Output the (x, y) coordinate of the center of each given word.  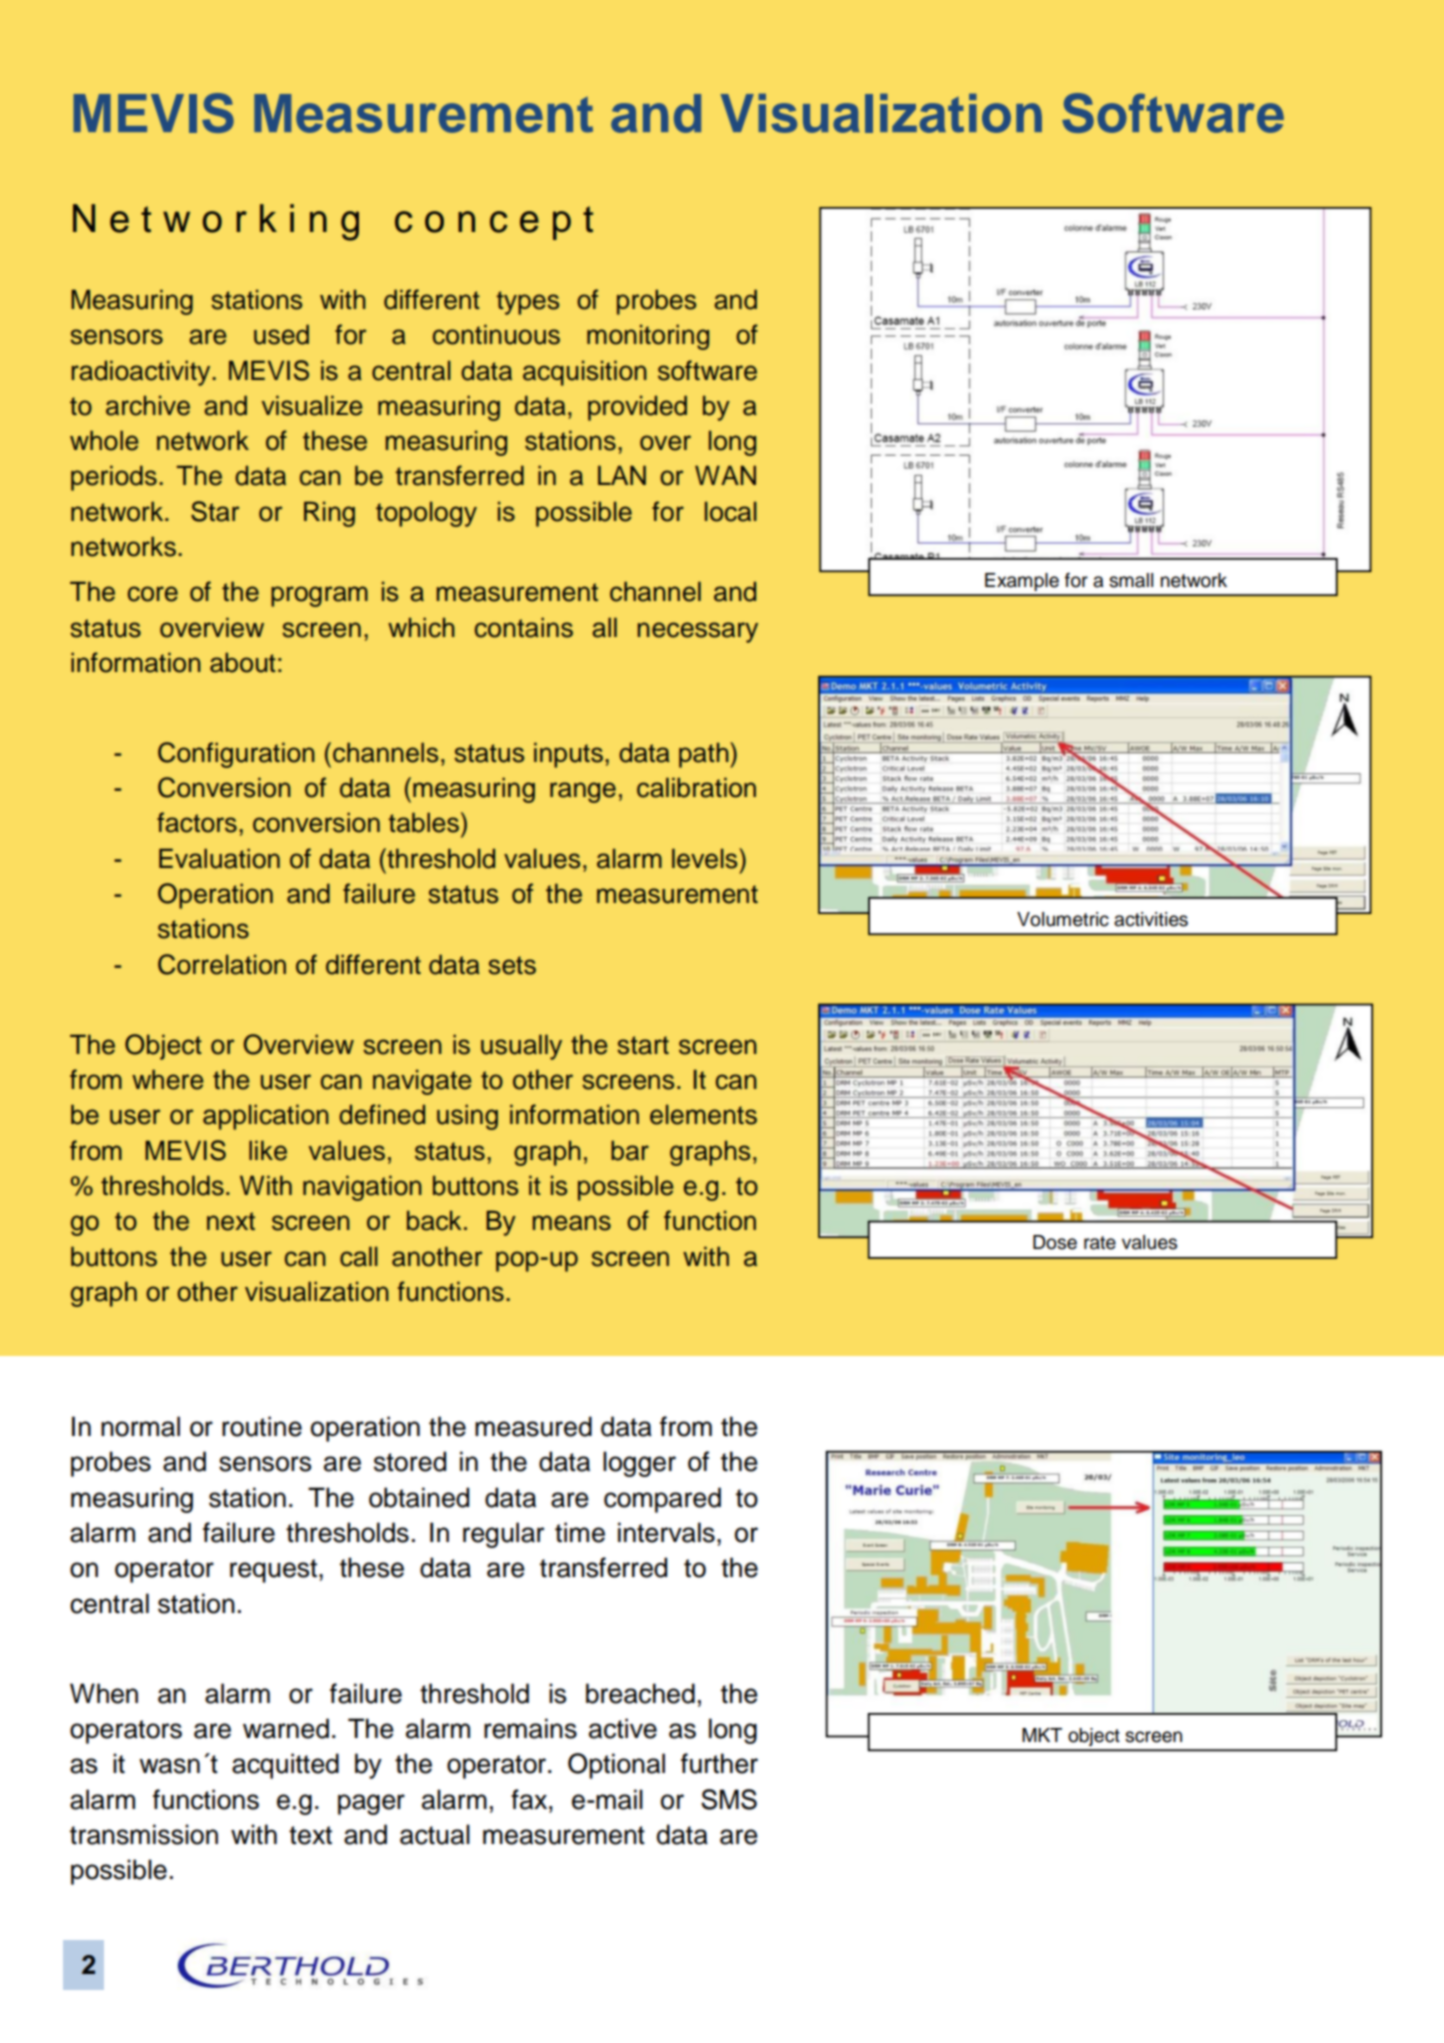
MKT (1042, 1735)
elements (703, 1114)
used (281, 334)
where (168, 1079)
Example (1022, 582)
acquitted (285, 1766)
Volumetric (1063, 919)
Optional (616, 1766)
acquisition (585, 373)
